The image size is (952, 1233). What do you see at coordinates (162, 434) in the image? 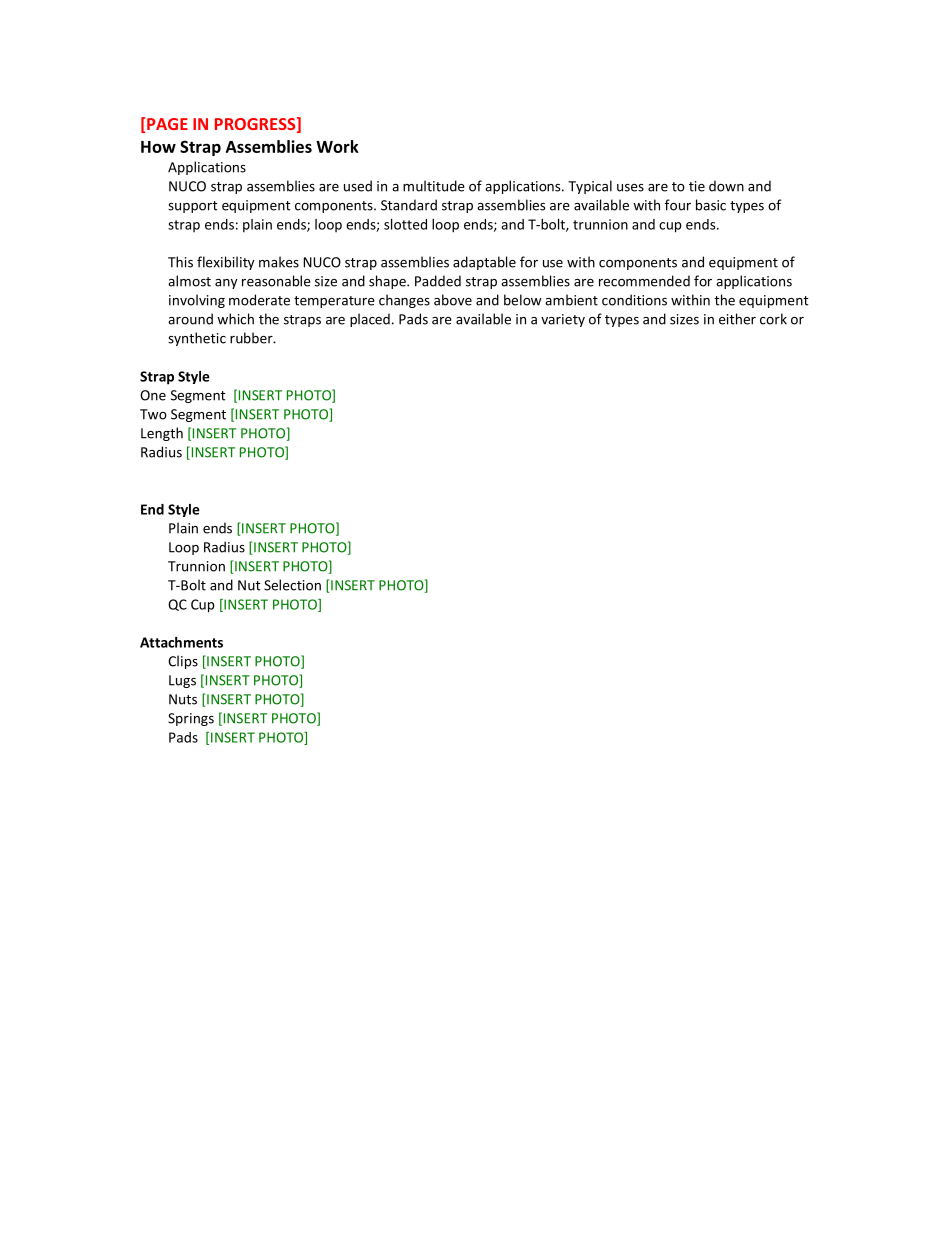
I see `Length` at bounding box center [162, 434].
